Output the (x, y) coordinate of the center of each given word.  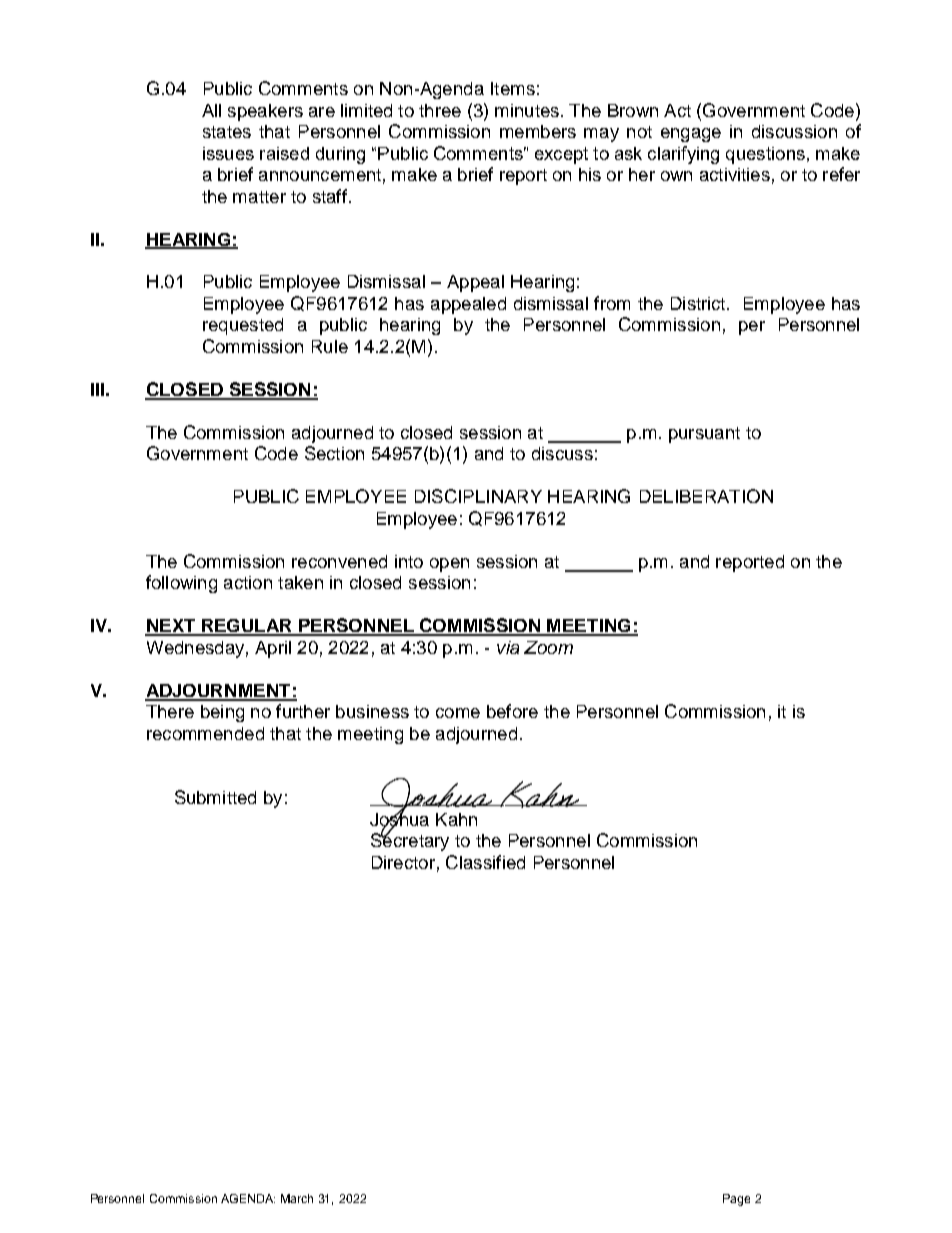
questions (765, 155)
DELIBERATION (706, 496)
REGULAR (247, 627)
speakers (265, 112)
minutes (527, 110)
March (297, 1198)
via (508, 647)
